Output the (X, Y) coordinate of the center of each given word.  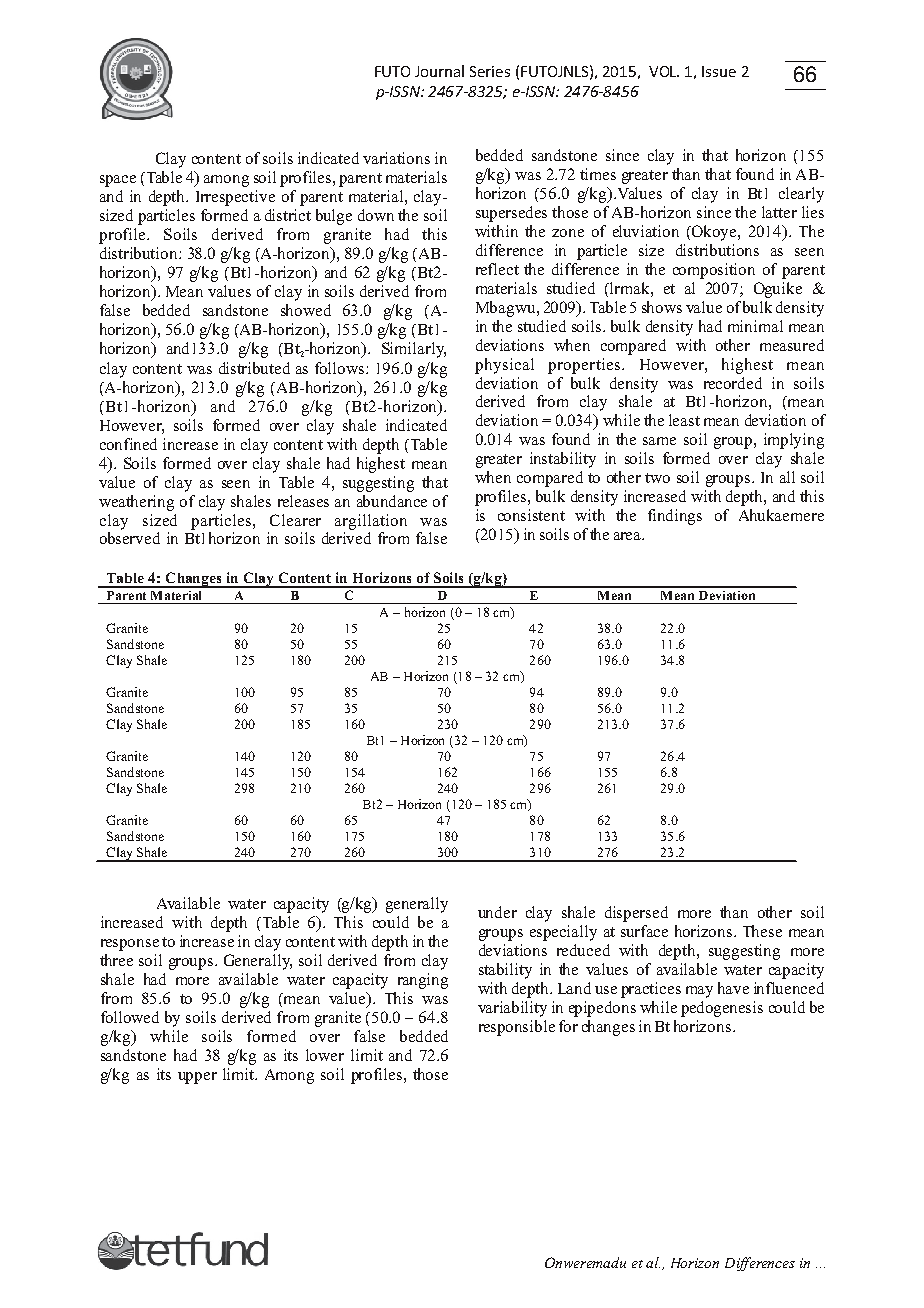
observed (130, 538)
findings (675, 517)
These (762, 931)
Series (490, 71)
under (497, 912)
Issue (719, 71)
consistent (531, 515)
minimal (755, 326)
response (130, 945)
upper (197, 1078)
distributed (254, 368)
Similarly (414, 350)
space (118, 181)
